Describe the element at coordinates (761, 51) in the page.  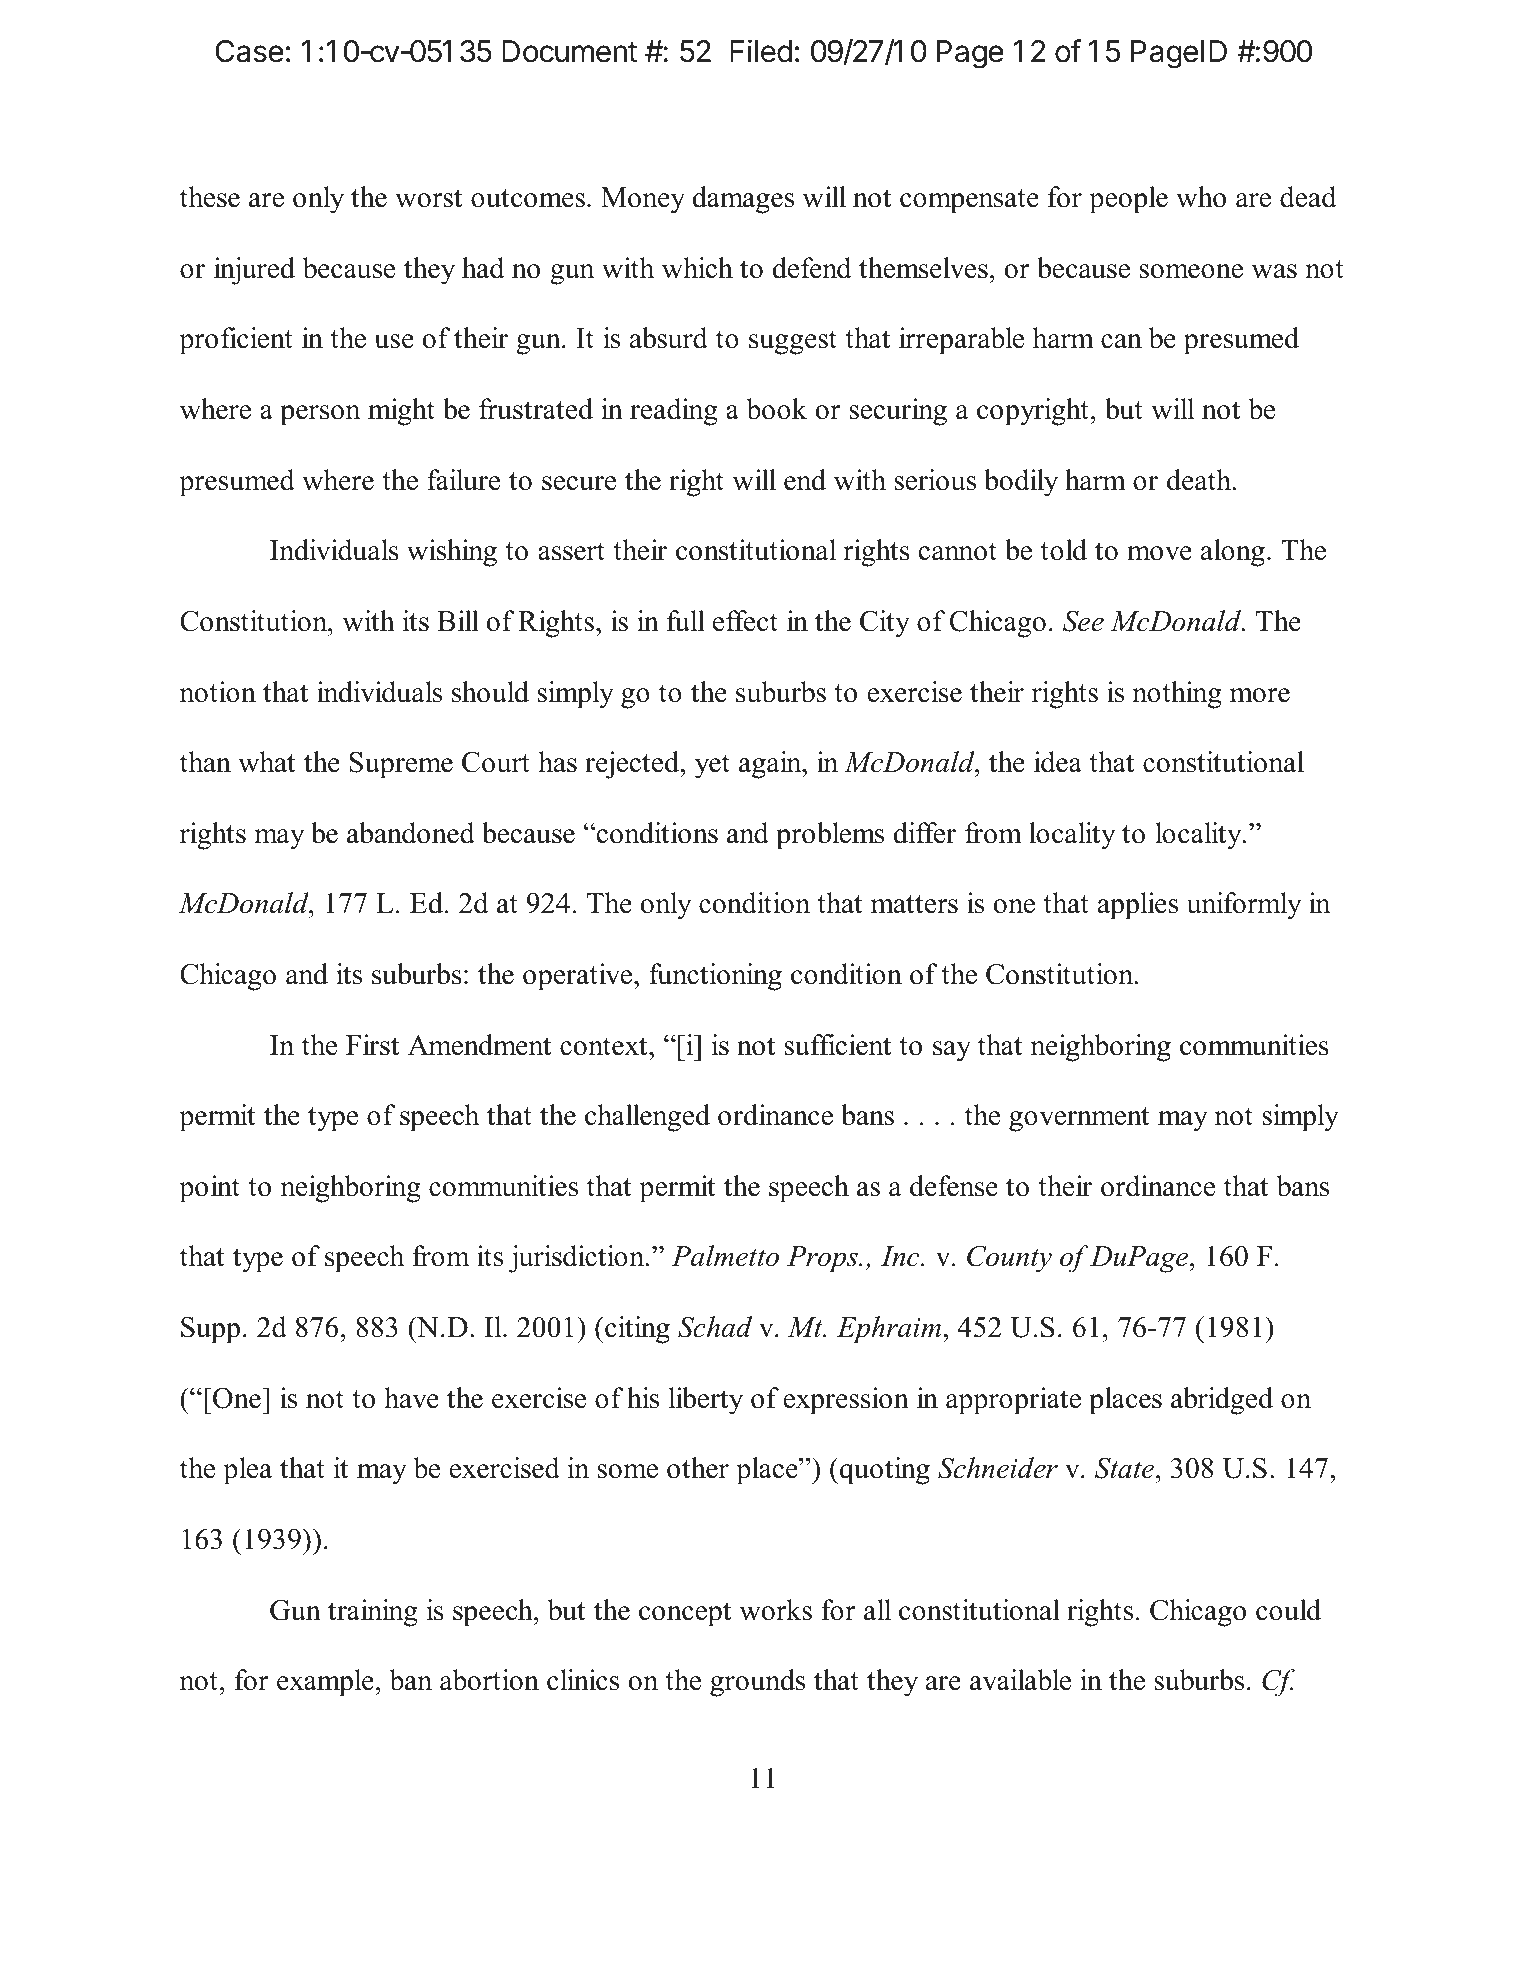
I see `Filed` at that location.
